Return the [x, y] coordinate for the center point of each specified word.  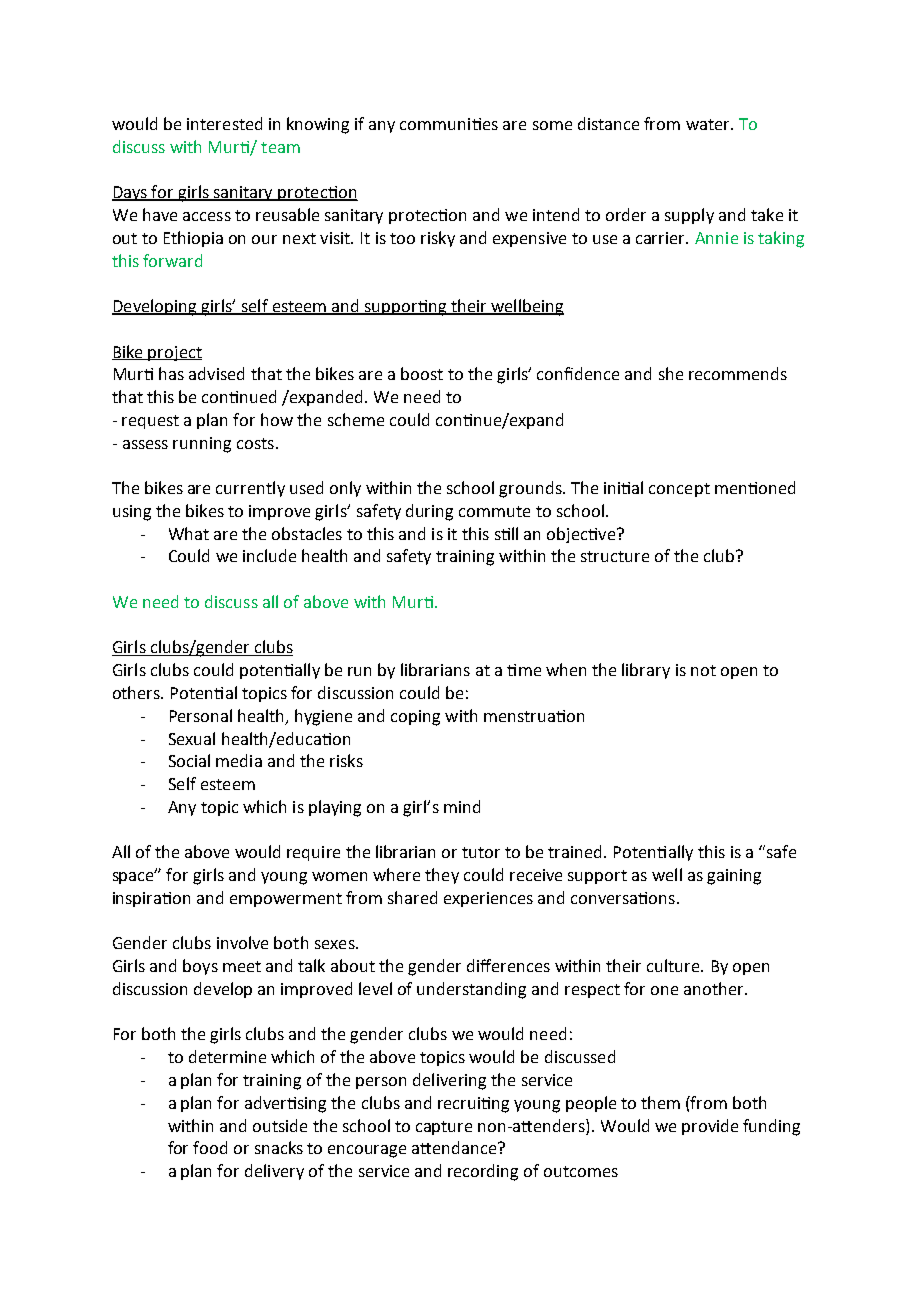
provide [710, 1127]
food [210, 1147]
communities [449, 124]
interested [224, 123]
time [524, 670]
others [137, 692]
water [709, 124]
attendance [455, 1147]
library [646, 671]
